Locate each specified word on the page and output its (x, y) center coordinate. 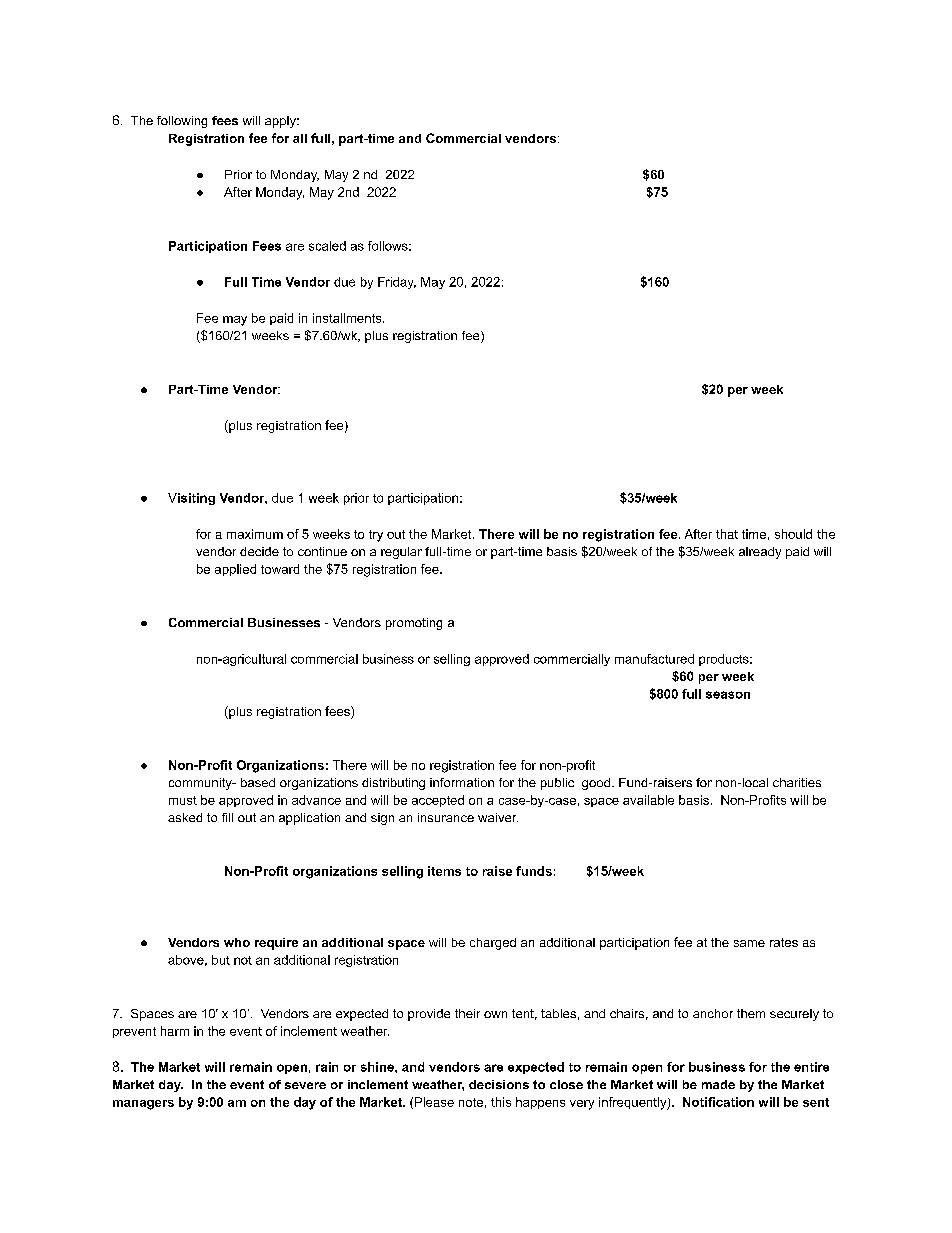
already (760, 553)
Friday (397, 283)
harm (175, 1031)
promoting (414, 624)
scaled (327, 246)
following (182, 122)
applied (235, 570)
